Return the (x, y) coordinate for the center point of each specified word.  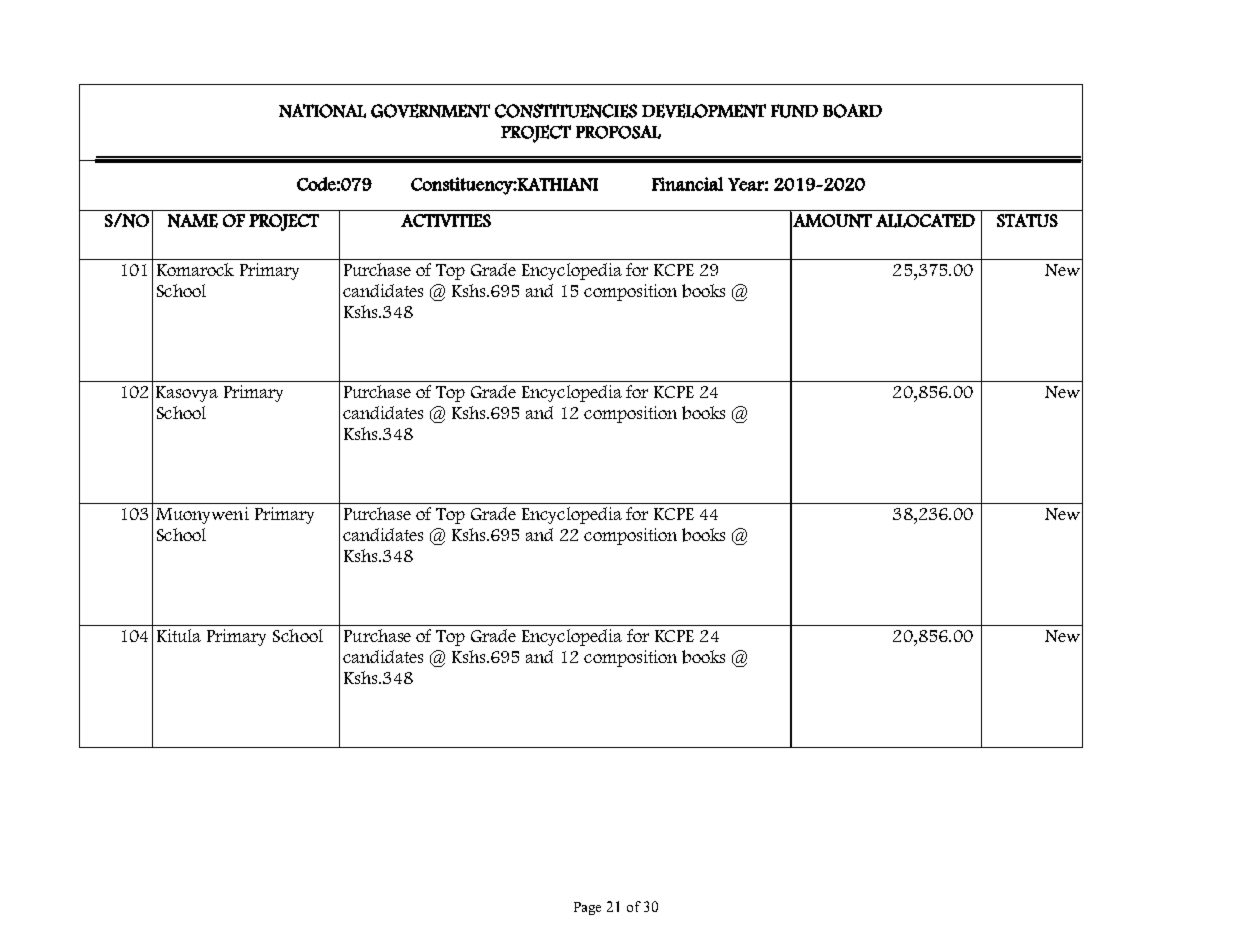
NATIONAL (322, 111)
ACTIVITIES (446, 220)
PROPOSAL (618, 132)
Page (587, 908)
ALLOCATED (925, 221)
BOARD (852, 111)
